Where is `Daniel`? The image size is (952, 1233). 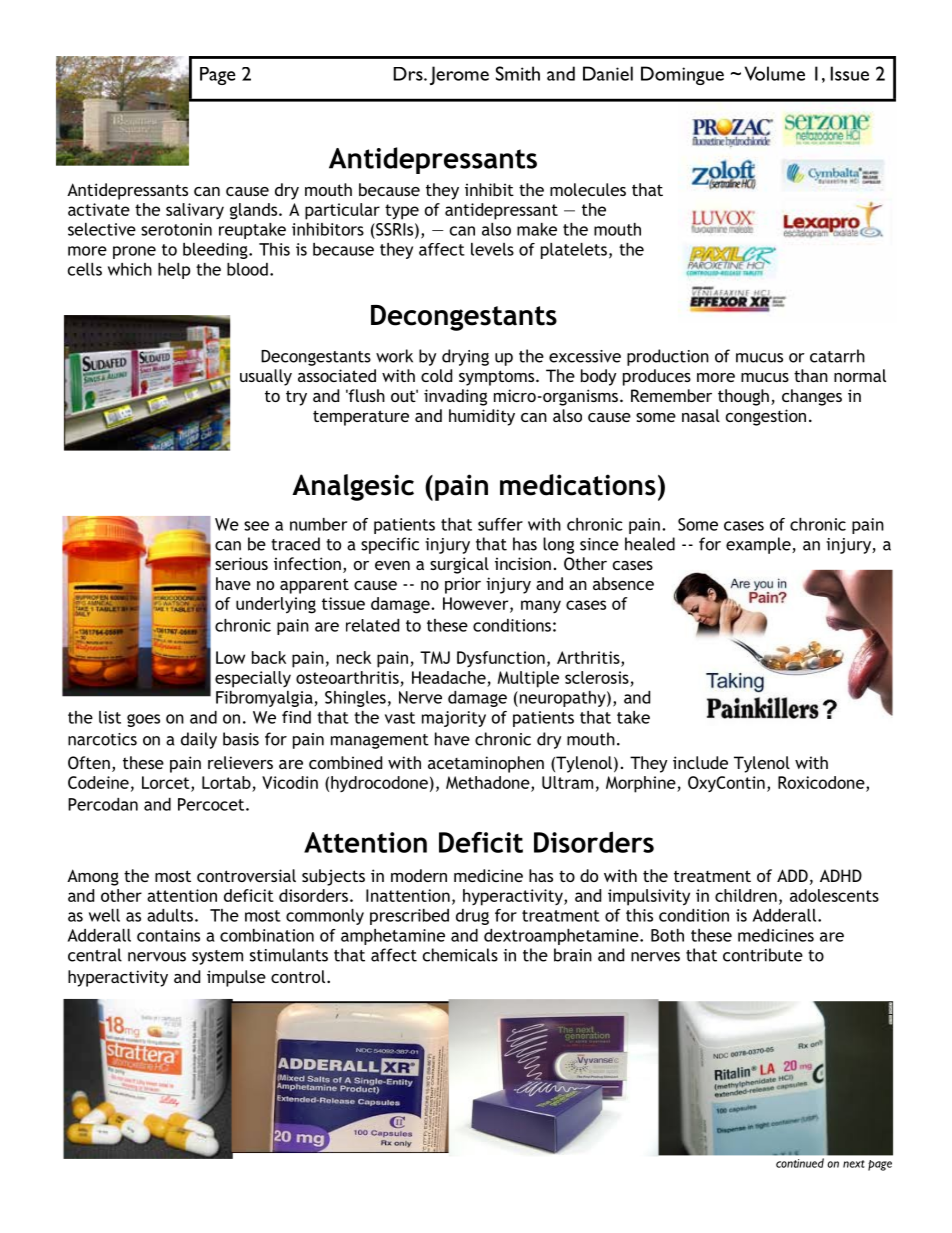 Daniel is located at coordinates (608, 73).
